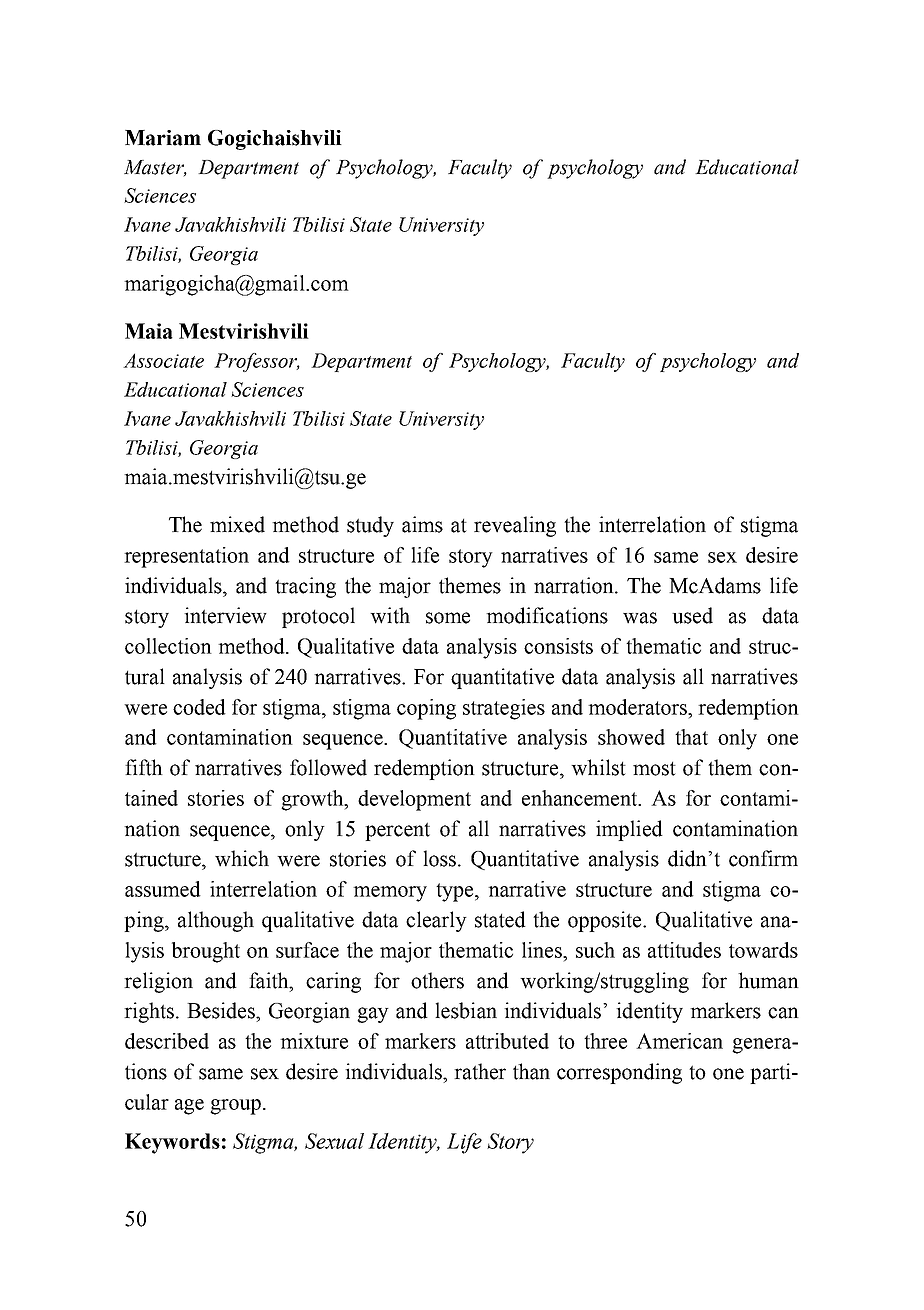  Describe the element at coordinates (163, 360) in the image. I see `Associate` at that location.
